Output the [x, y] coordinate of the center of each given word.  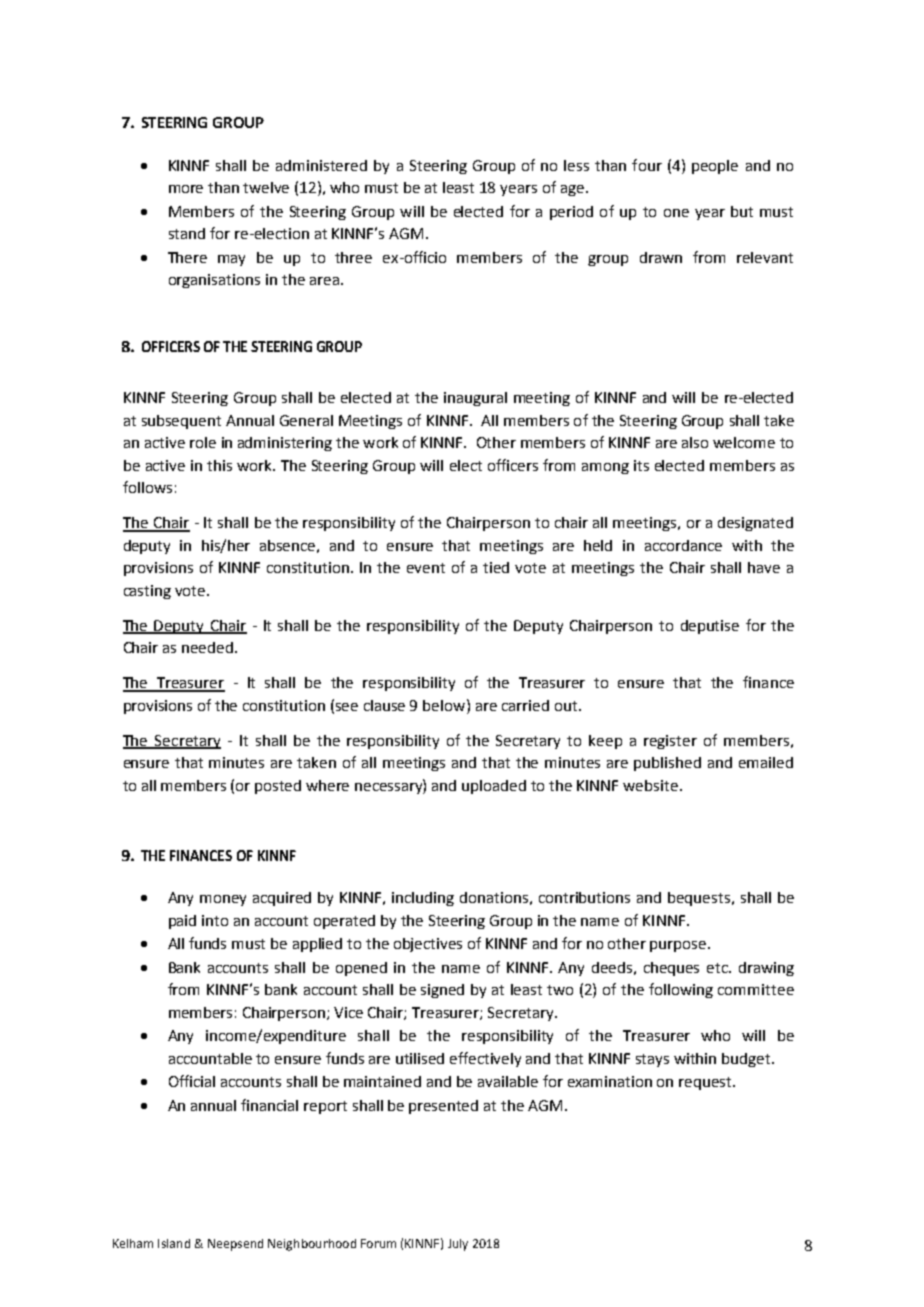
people [715, 167]
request [706, 1083]
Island [174, 1243]
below [445, 705]
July [458, 1245]
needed [207, 647]
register [670, 742]
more [186, 189]
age [572, 190]
